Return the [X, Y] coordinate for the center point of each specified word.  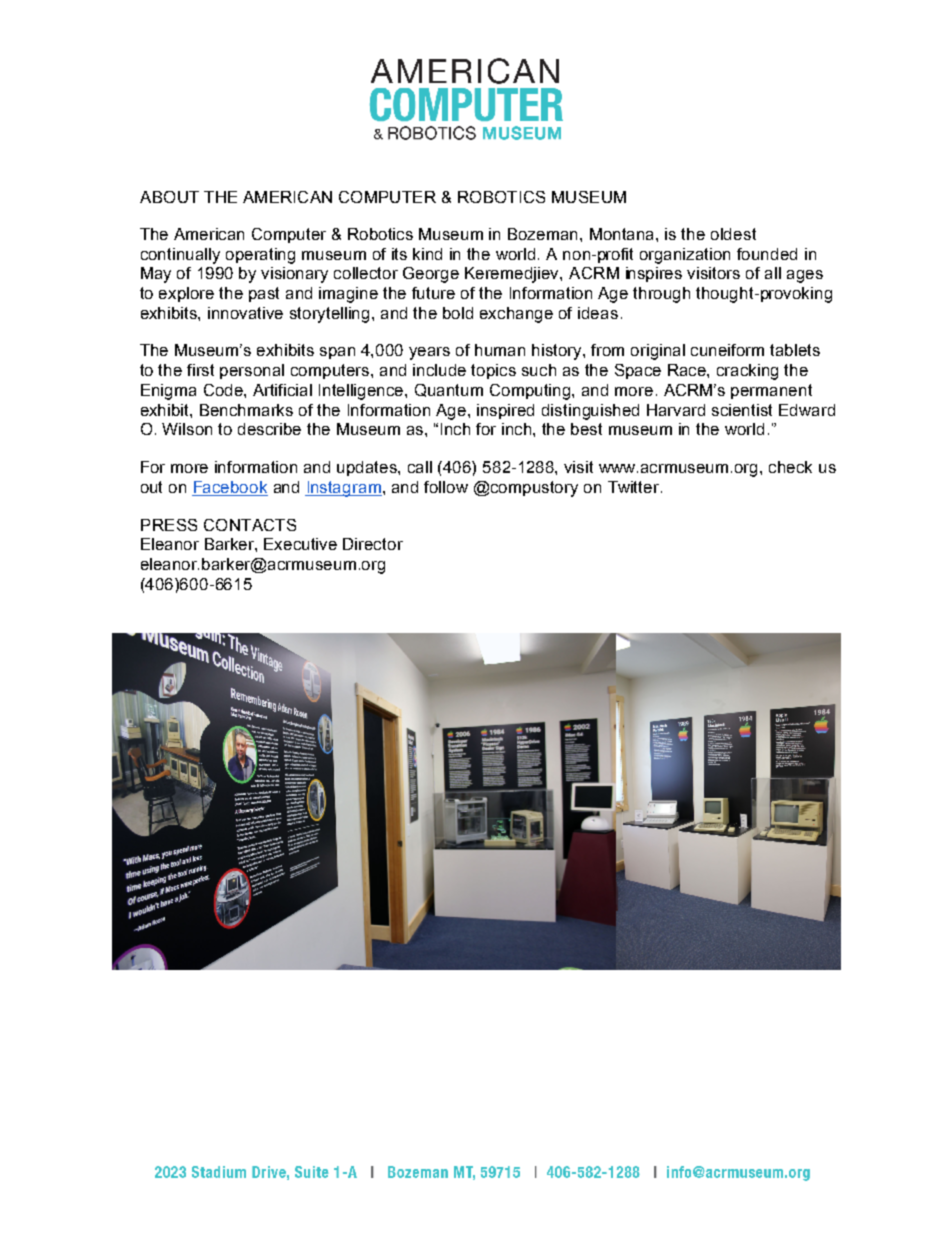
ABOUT [169, 197]
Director [373, 544]
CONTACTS [250, 525]
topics [493, 371]
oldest [733, 234]
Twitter [635, 487]
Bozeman [544, 234]
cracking [747, 372]
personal [252, 371]
